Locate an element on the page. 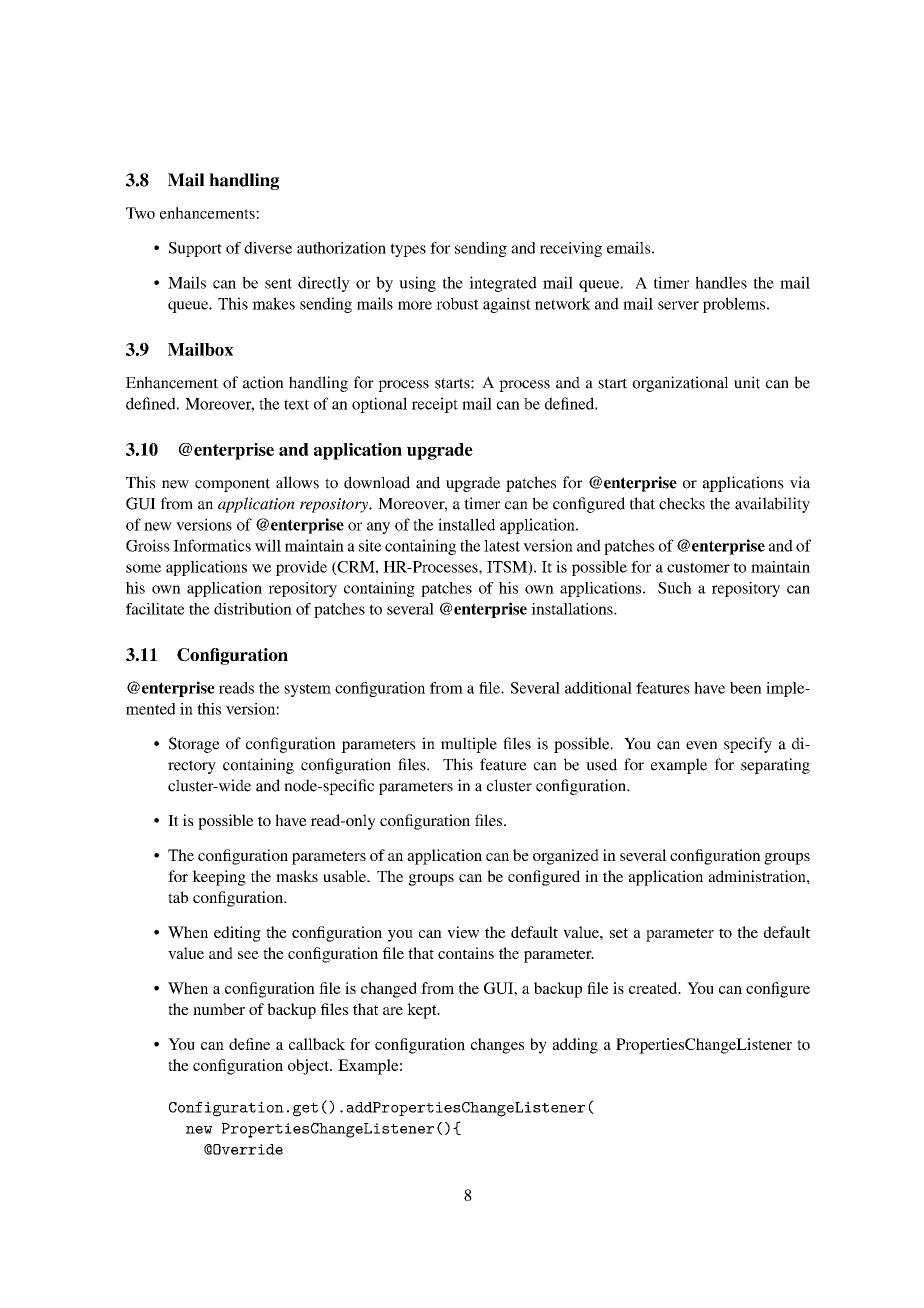  number is located at coordinates (219, 1009).
